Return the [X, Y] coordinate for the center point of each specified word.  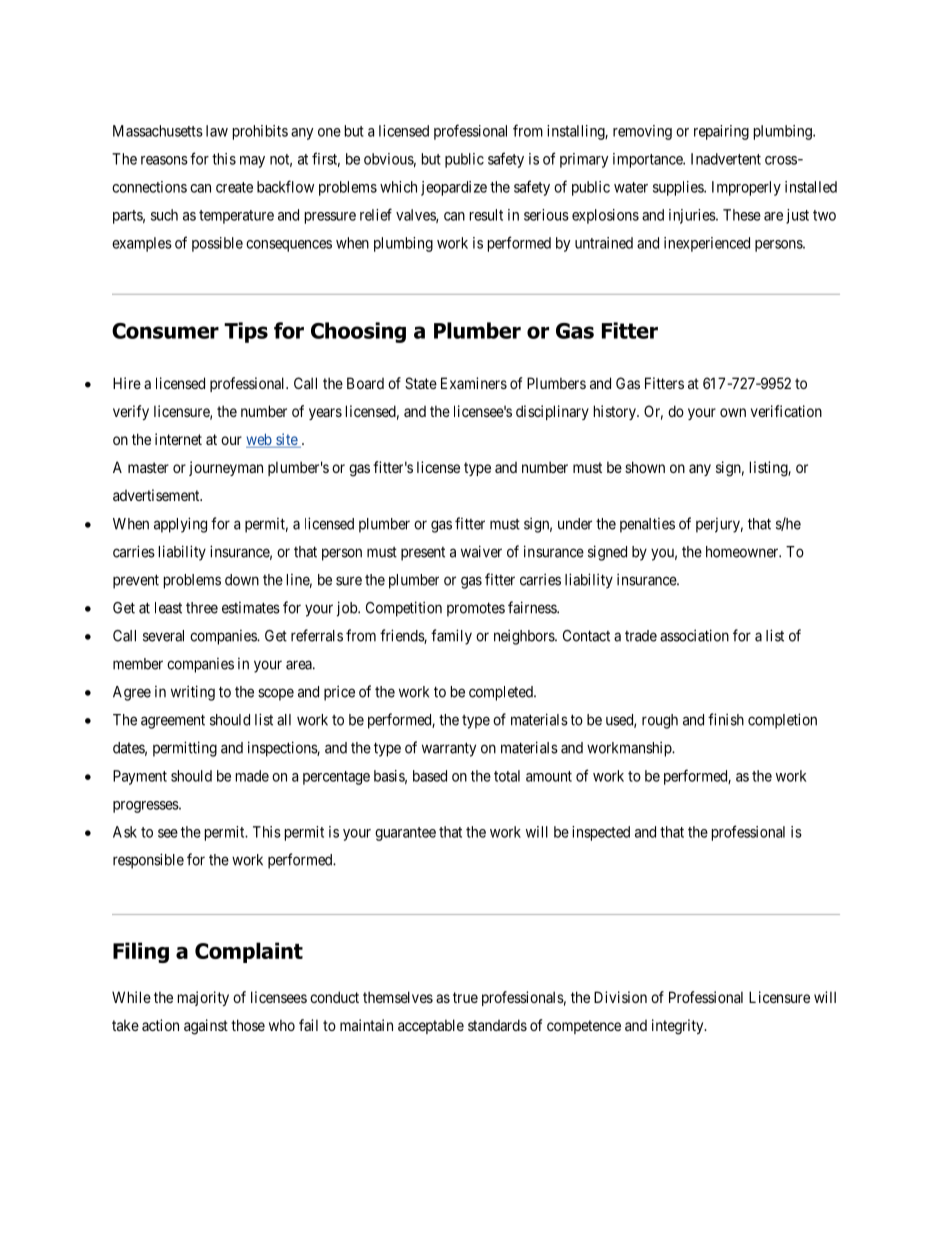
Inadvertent [726, 159]
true [465, 997]
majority [203, 998]
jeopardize [454, 188]
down [242, 580]
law [217, 131]
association [694, 635]
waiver [481, 551]
